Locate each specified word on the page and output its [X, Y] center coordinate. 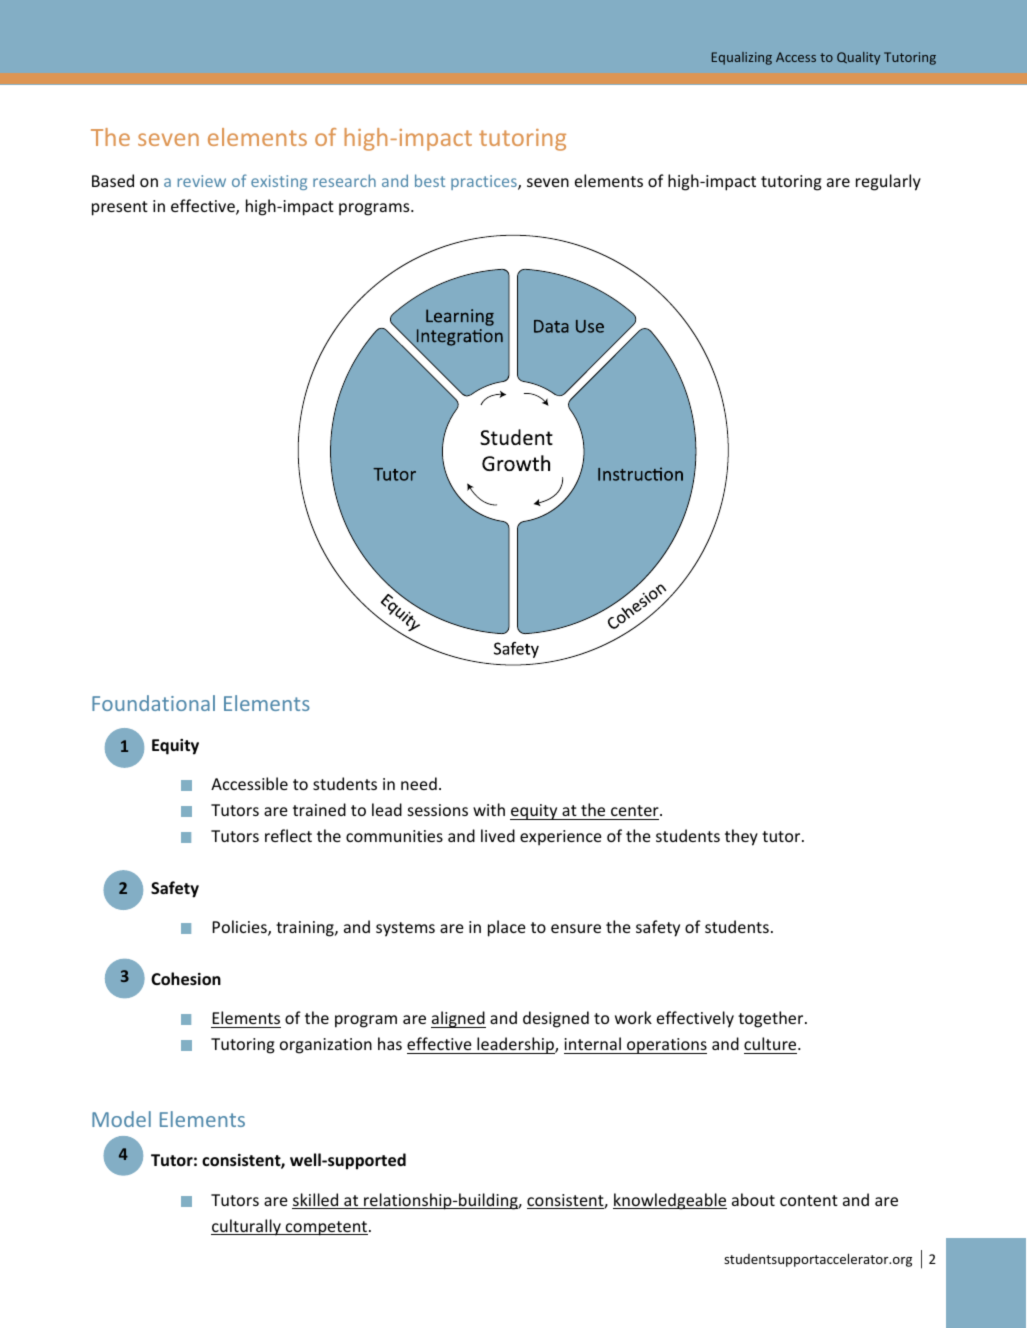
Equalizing [742, 58]
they [741, 837]
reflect [288, 835]
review [202, 181]
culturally [247, 1227]
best [430, 180]
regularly [888, 182]
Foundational [153, 703]
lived [498, 835]
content [809, 1200]
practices [485, 182]
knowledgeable [670, 1201]
